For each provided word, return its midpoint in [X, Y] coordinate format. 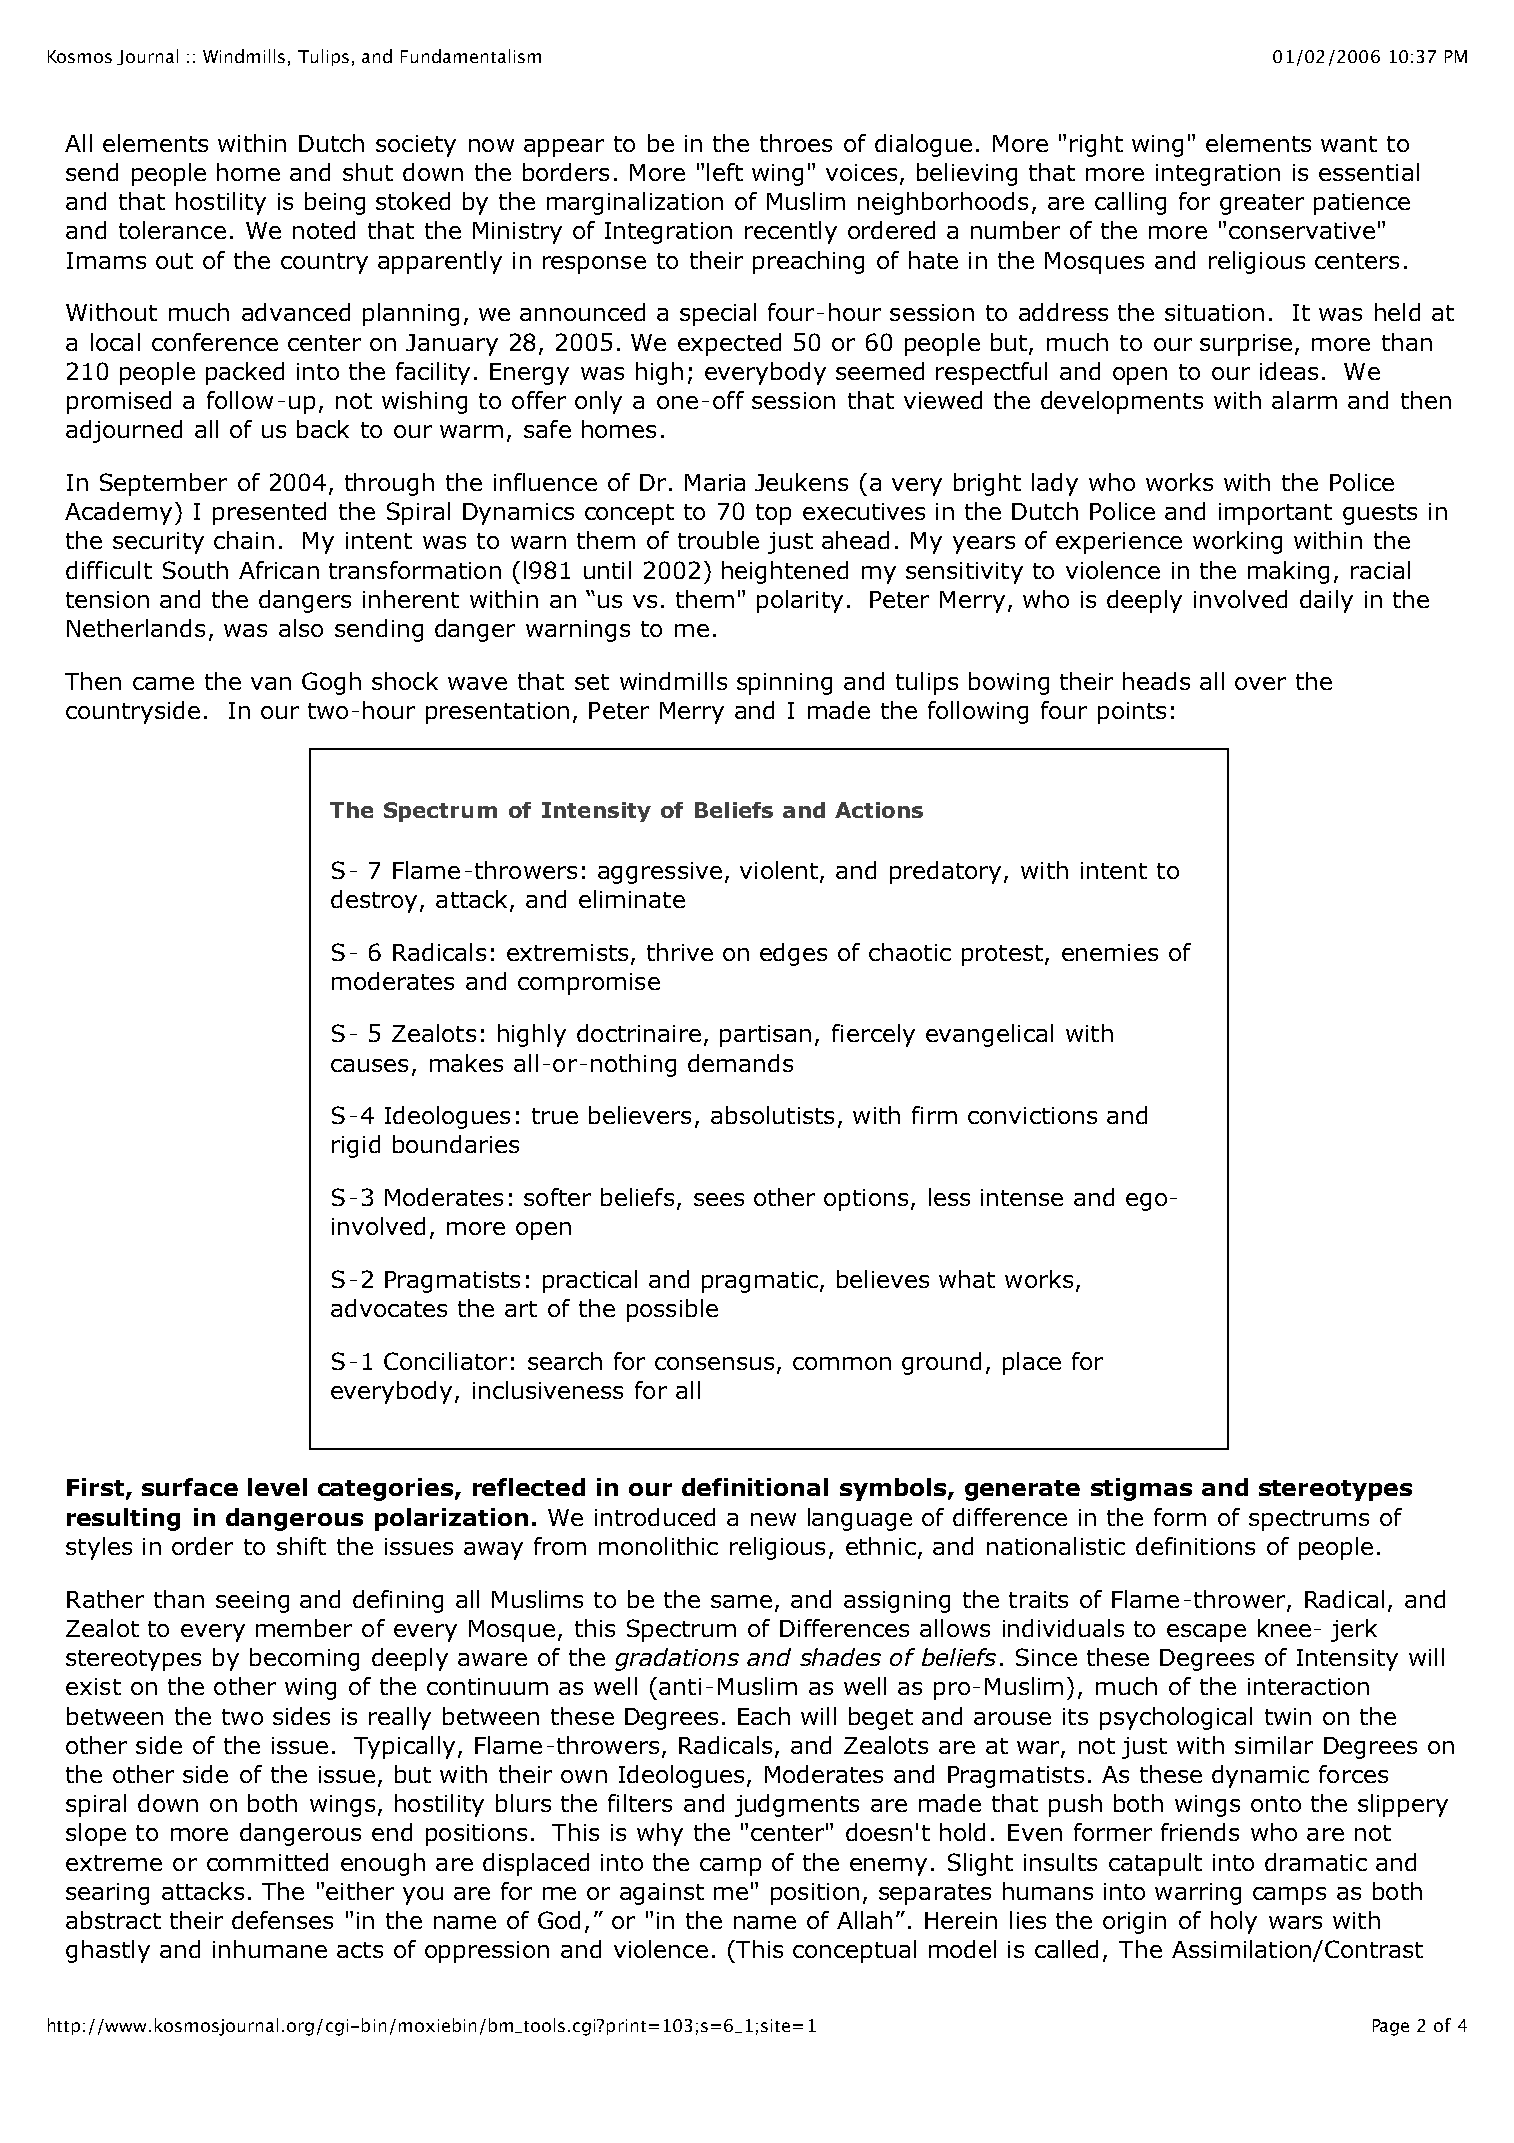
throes [796, 143]
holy [1234, 1922]
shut [368, 172]
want [1349, 144]
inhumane [270, 1949]
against [662, 1894]
